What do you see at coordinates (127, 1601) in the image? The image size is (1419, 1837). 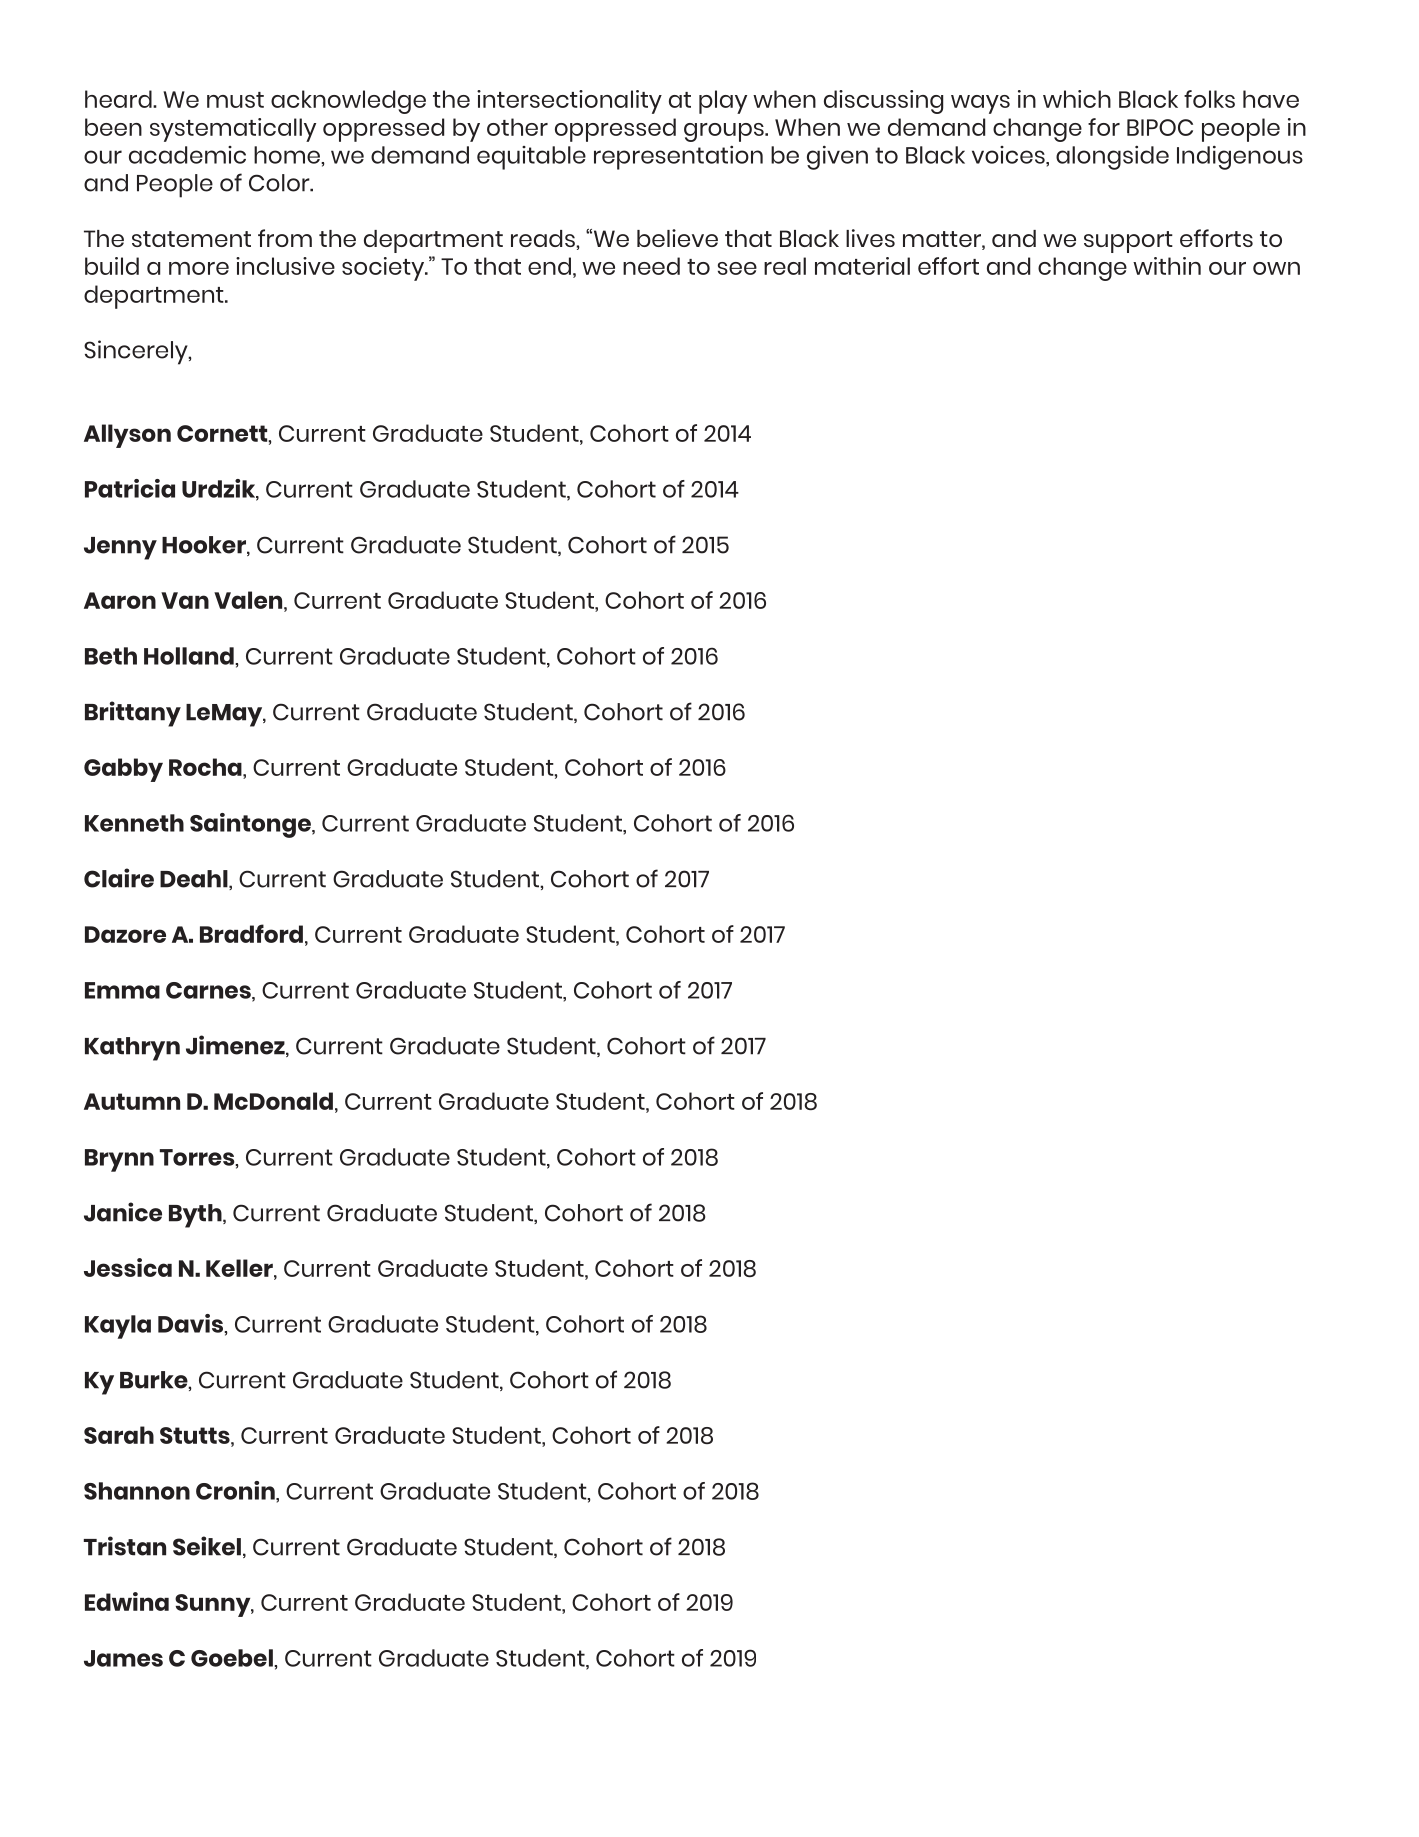 I see `Edwina` at bounding box center [127, 1601].
